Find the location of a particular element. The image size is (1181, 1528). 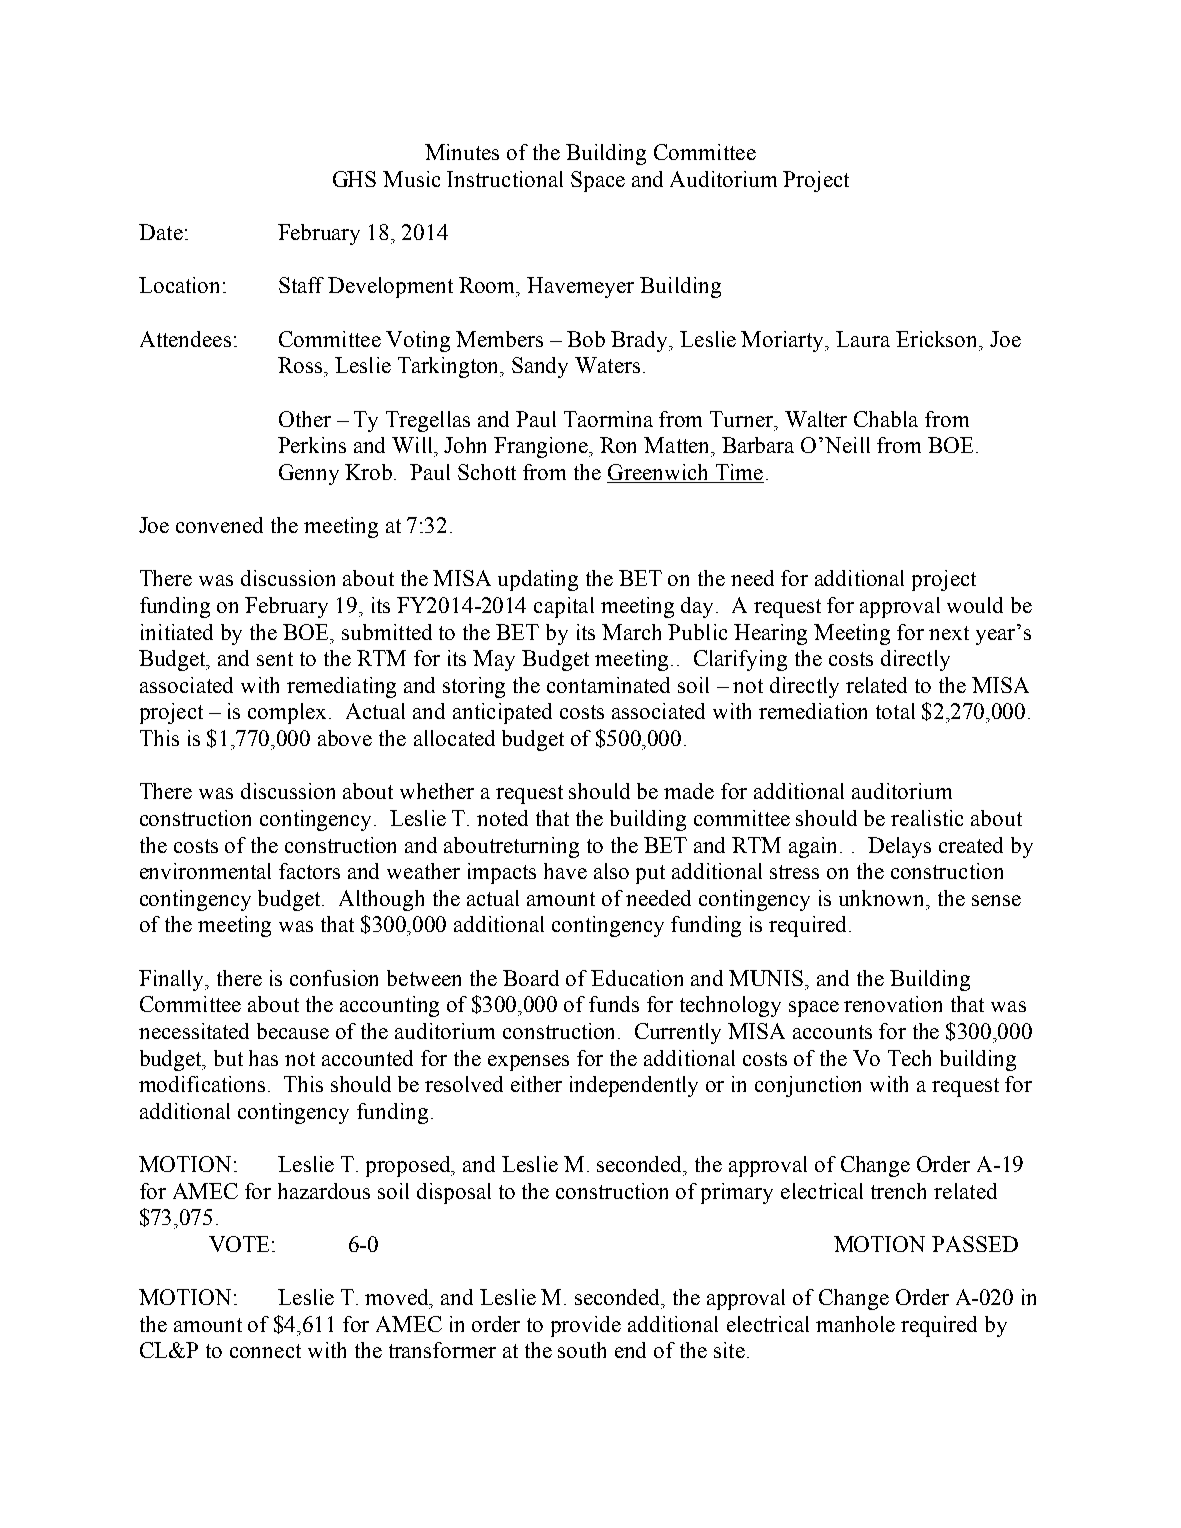

provide is located at coordinates (586, 1326).
